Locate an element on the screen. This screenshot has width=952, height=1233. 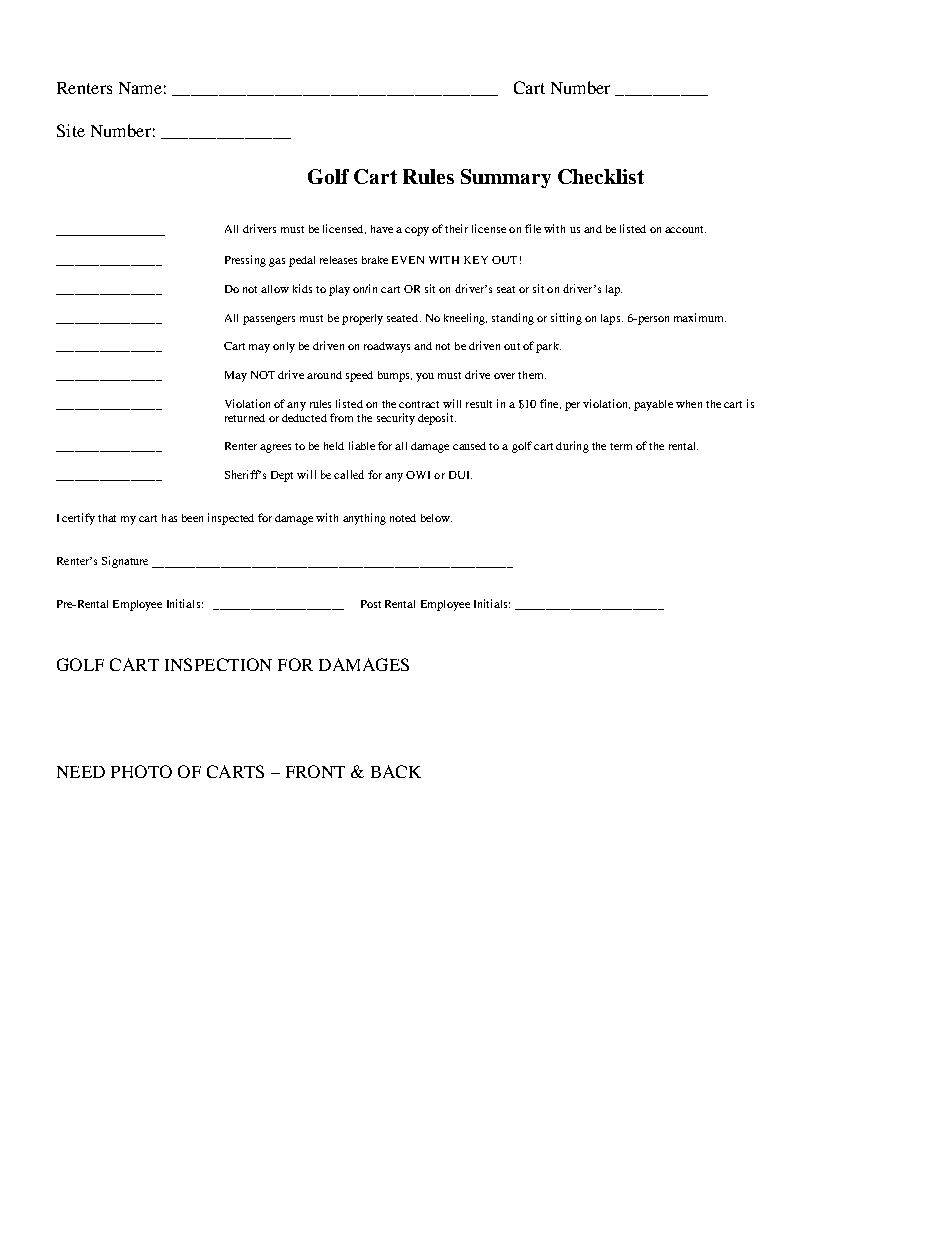
brake is located at coordinates (375, 260).
